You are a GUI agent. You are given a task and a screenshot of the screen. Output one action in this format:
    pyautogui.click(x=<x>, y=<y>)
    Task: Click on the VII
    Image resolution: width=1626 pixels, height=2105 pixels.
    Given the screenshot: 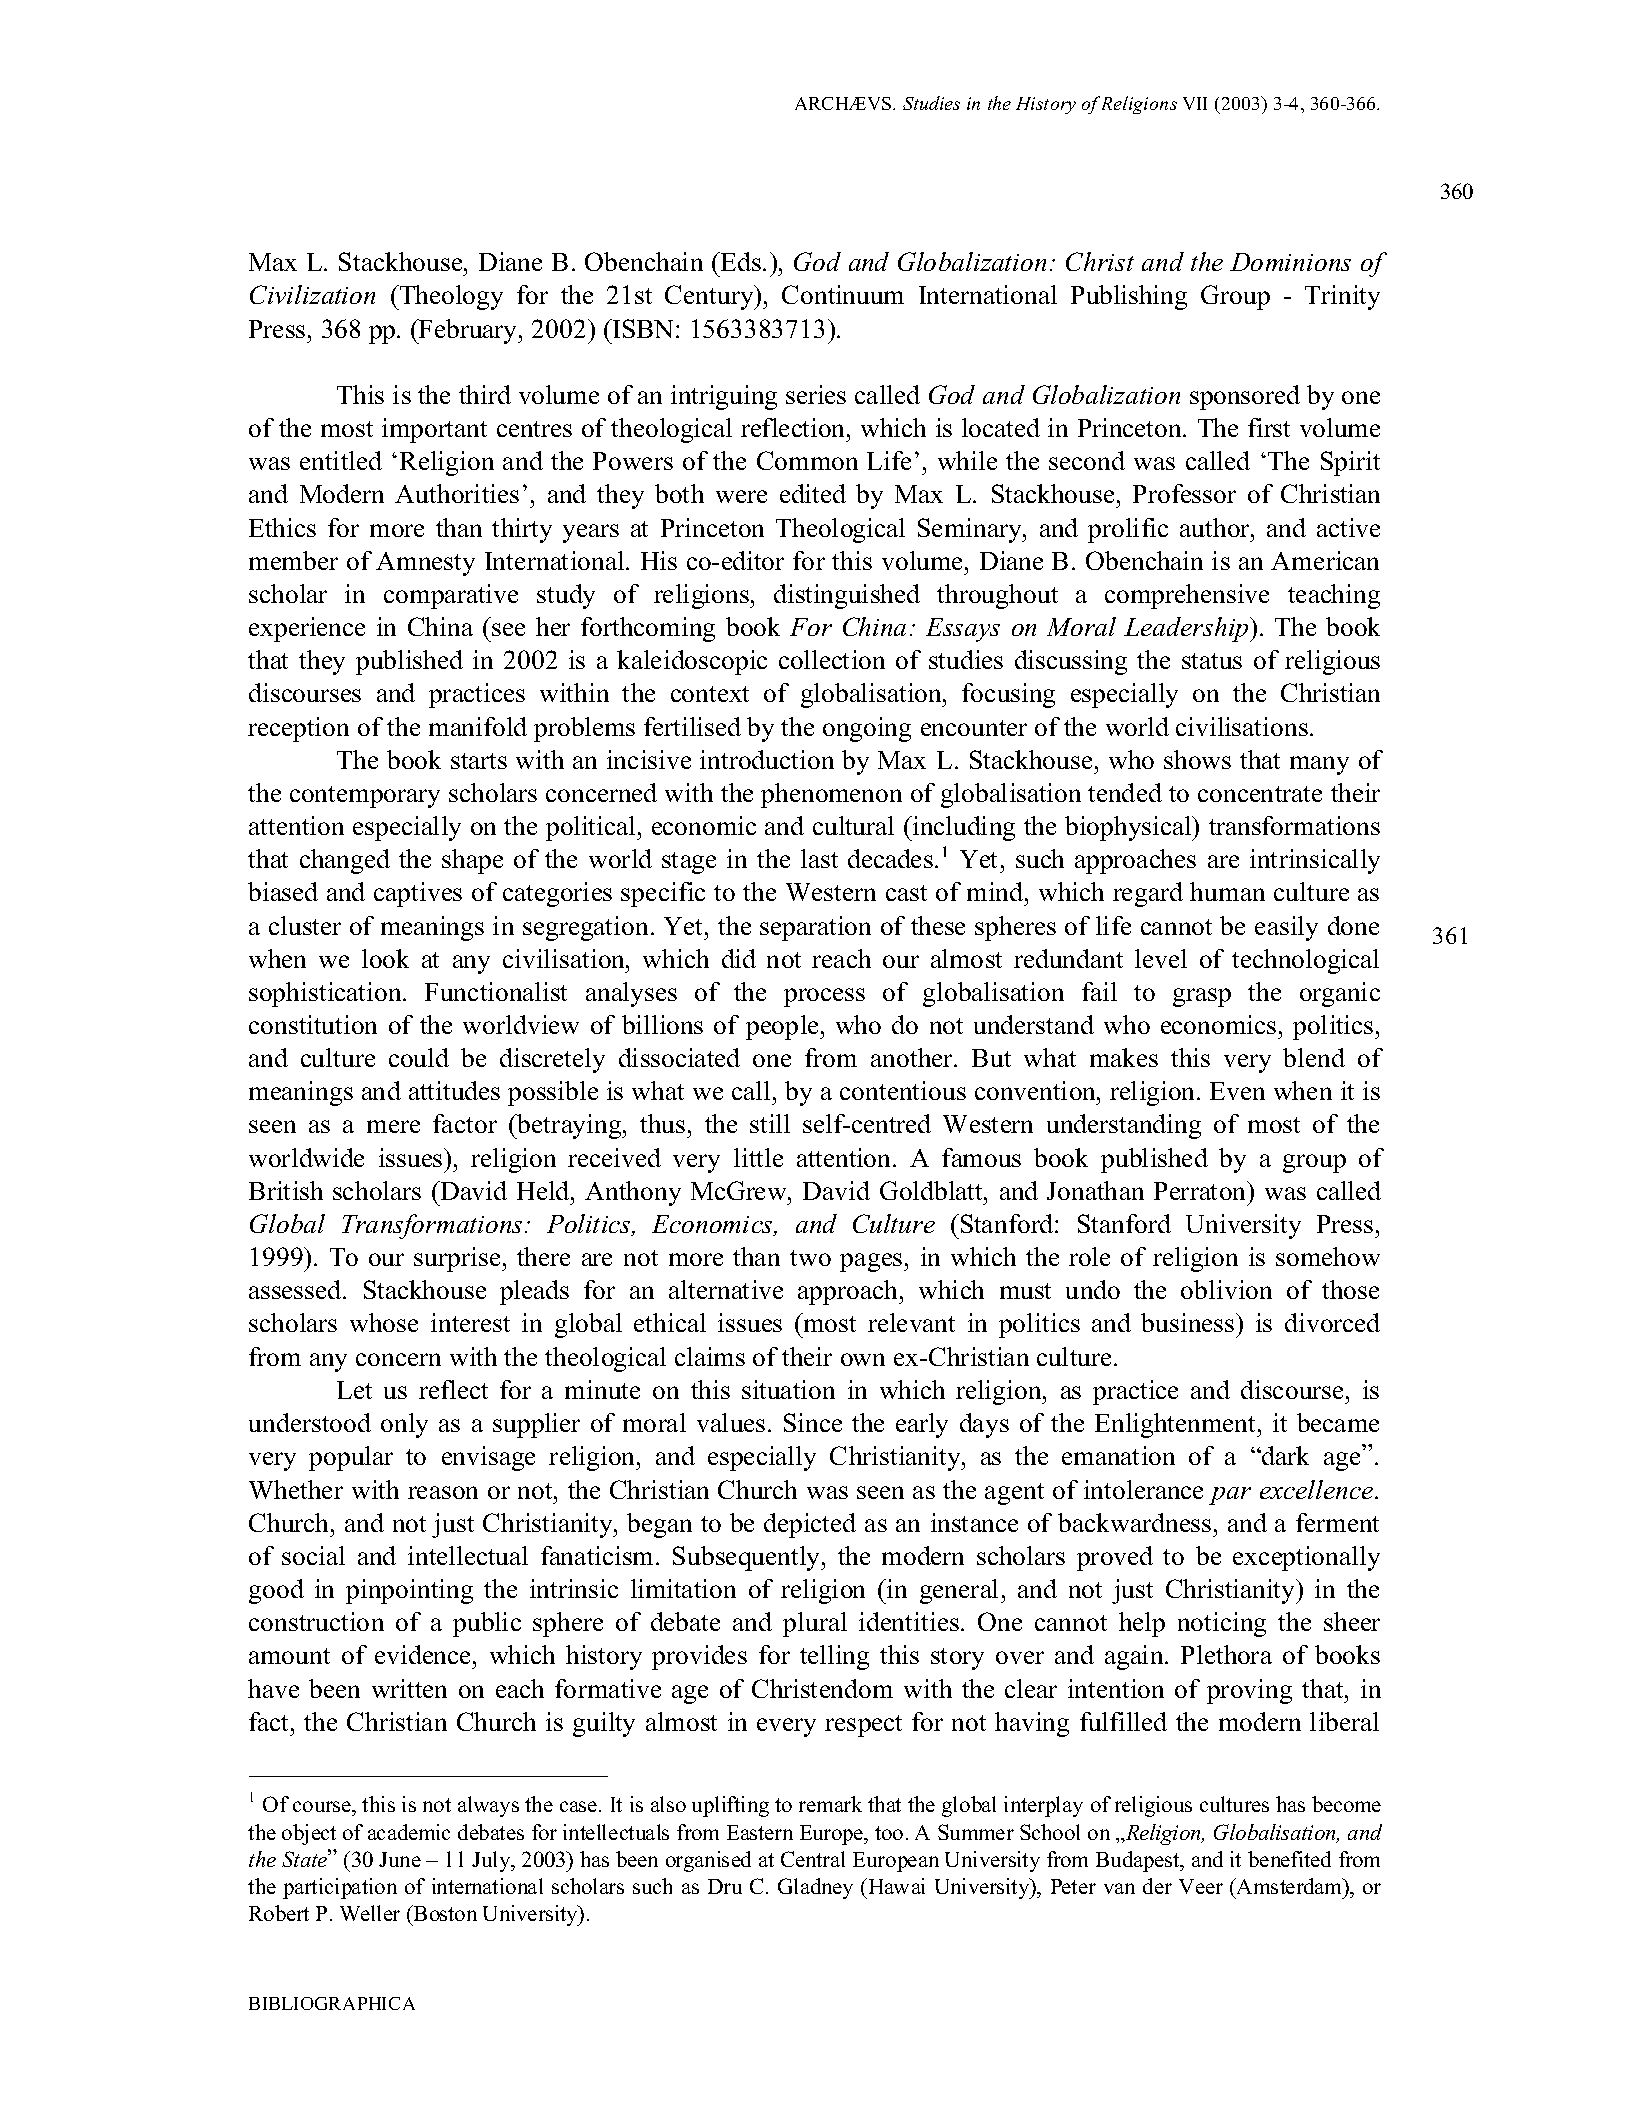 What is the action you would take?
    pyautogui.click(x=1195, y=103)
